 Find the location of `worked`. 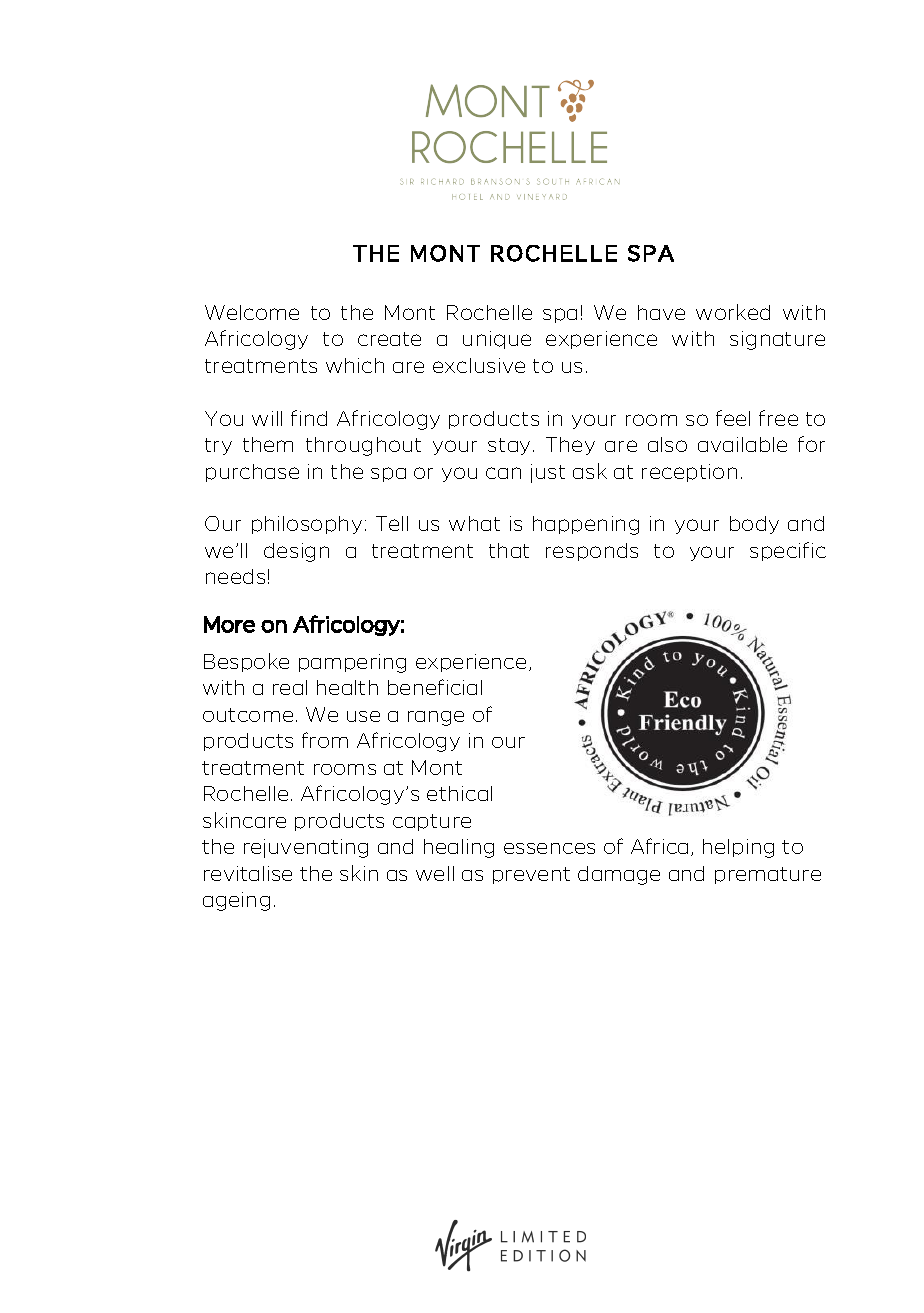

worked is located at coordinates (733, 312).
